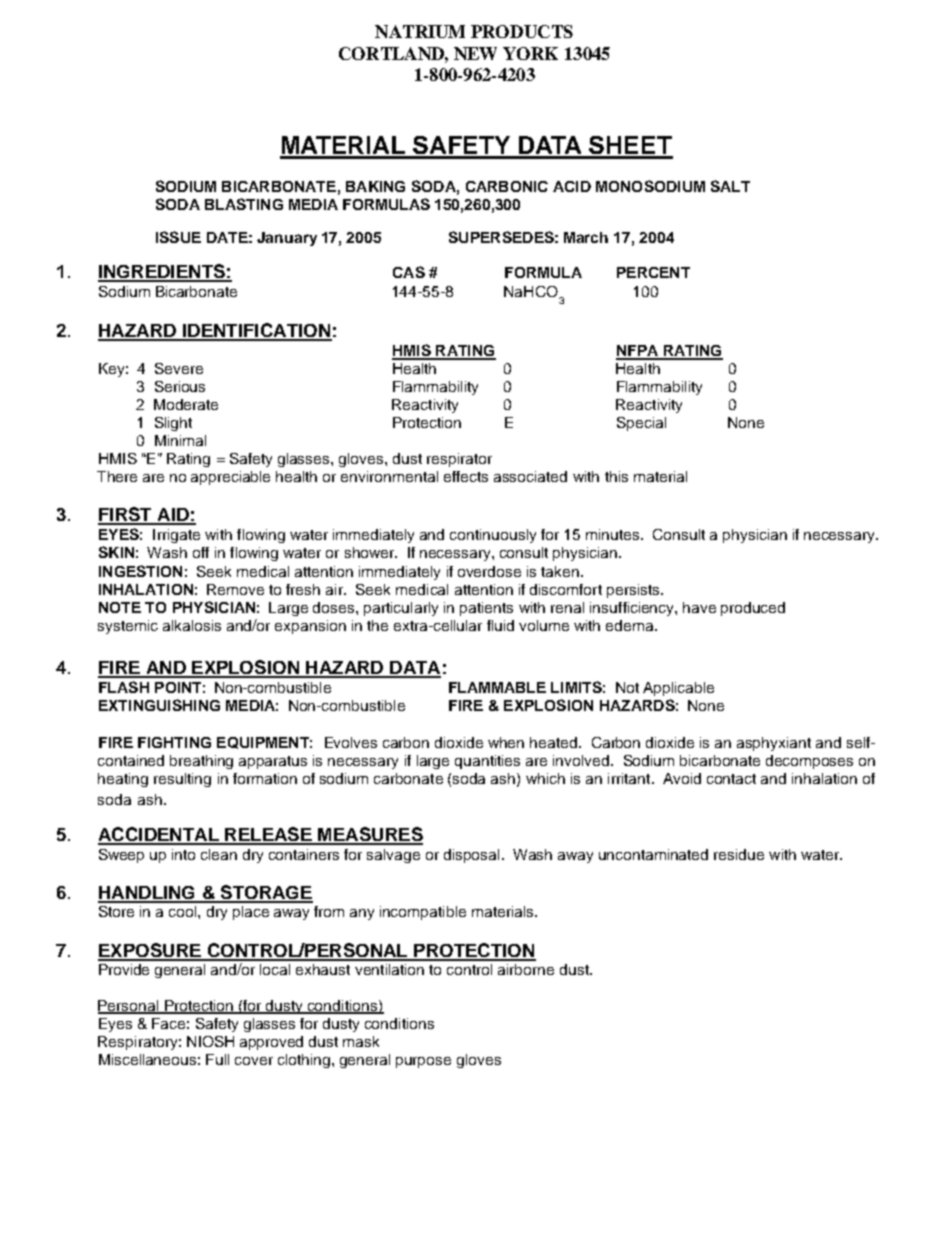 This document has height=1233, width=952. What do you see at coordinates (210, 1041) in the document?
I see `NIOSH` at bounding box center [210, 1041].
